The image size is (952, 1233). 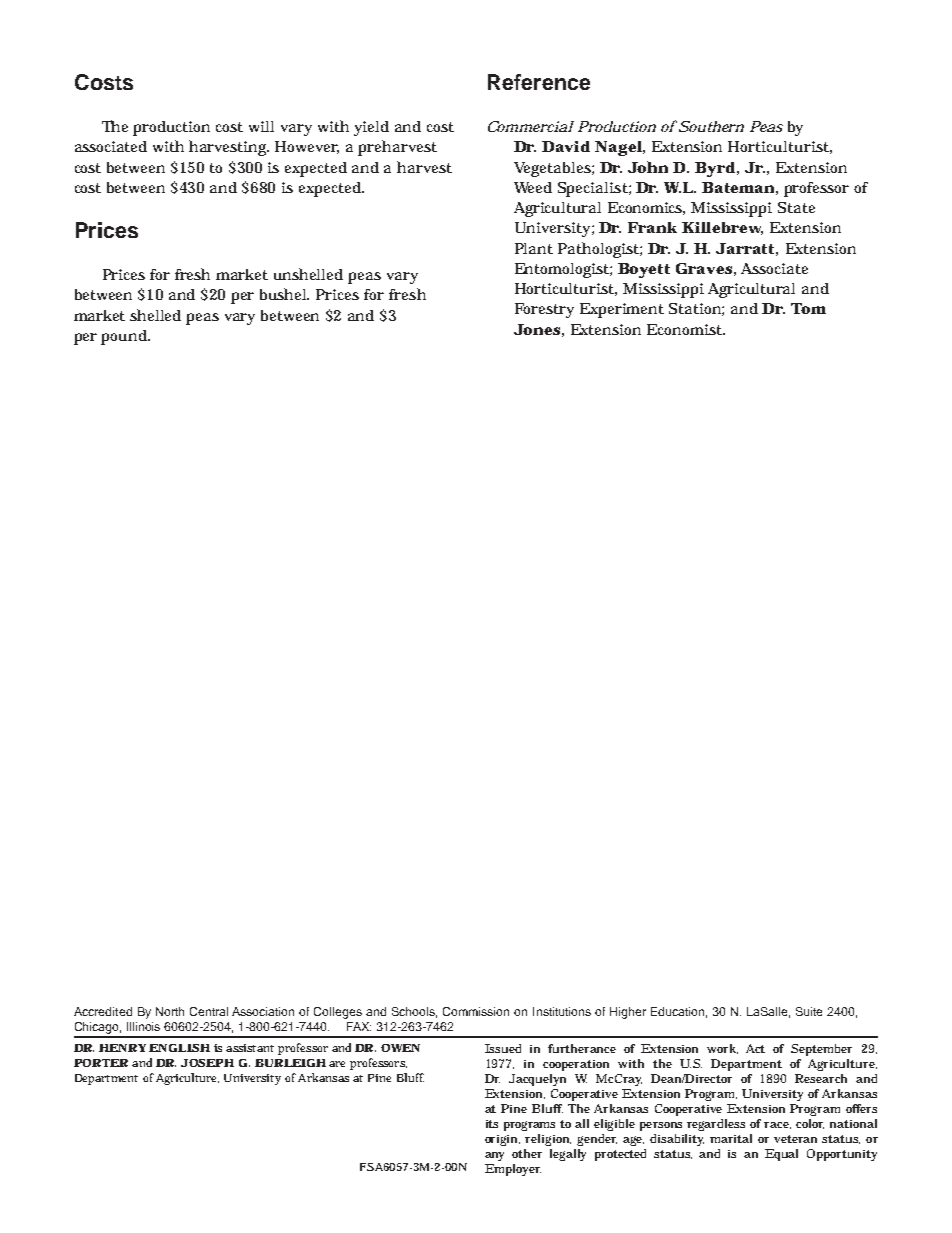 What do you see at coordinates (207, 1063) in the screenshot?
I see `JOSEPH` at bounding box center [207, 1063].
